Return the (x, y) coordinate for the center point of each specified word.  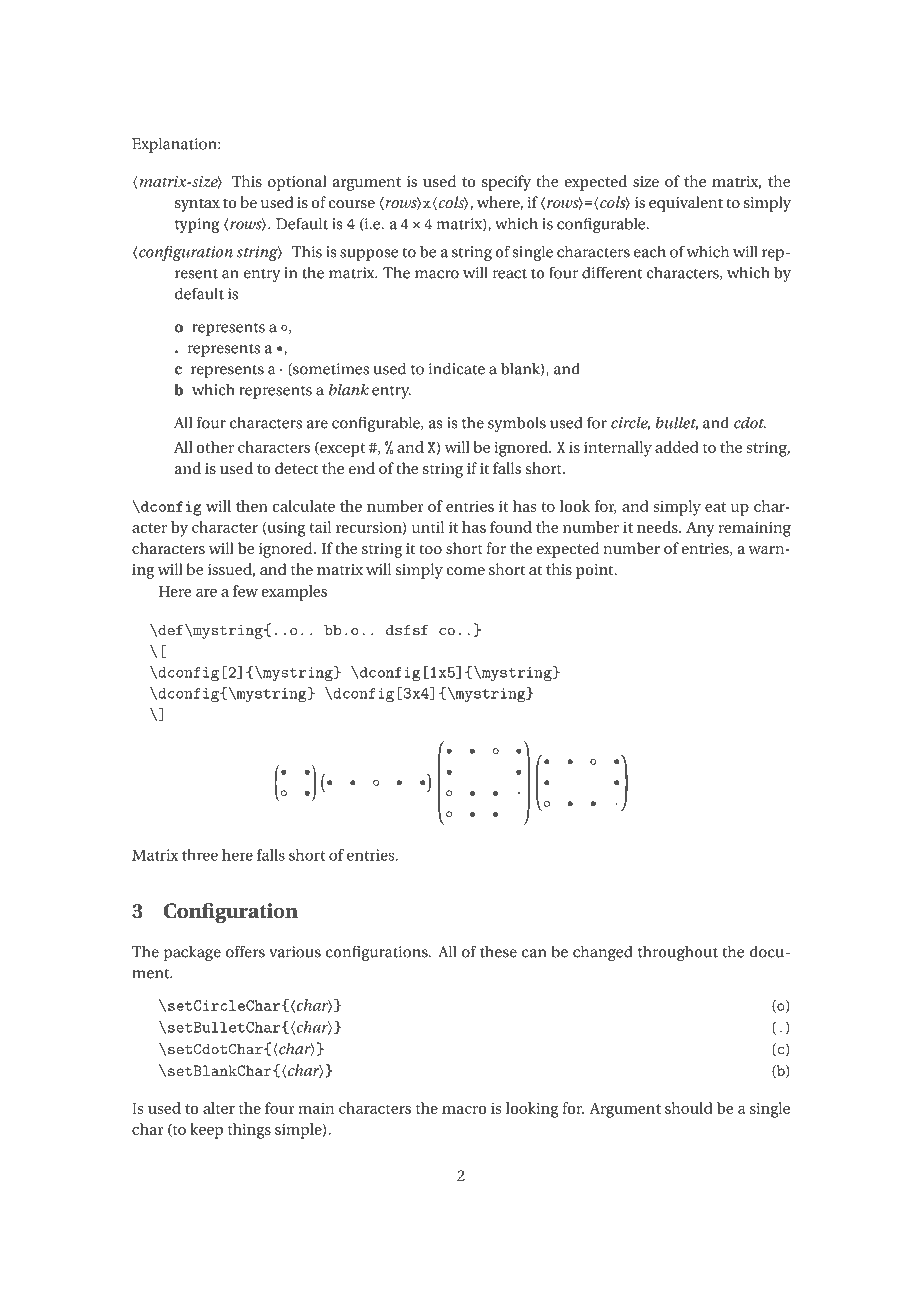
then (252, 506)
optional (297, 183)
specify (506, 183)
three (200, 855)
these (498, 952)
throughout (678, 953)
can (534, 953)
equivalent (686, 204)
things (249, 1131)
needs (658, 527)
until (428, 527)
